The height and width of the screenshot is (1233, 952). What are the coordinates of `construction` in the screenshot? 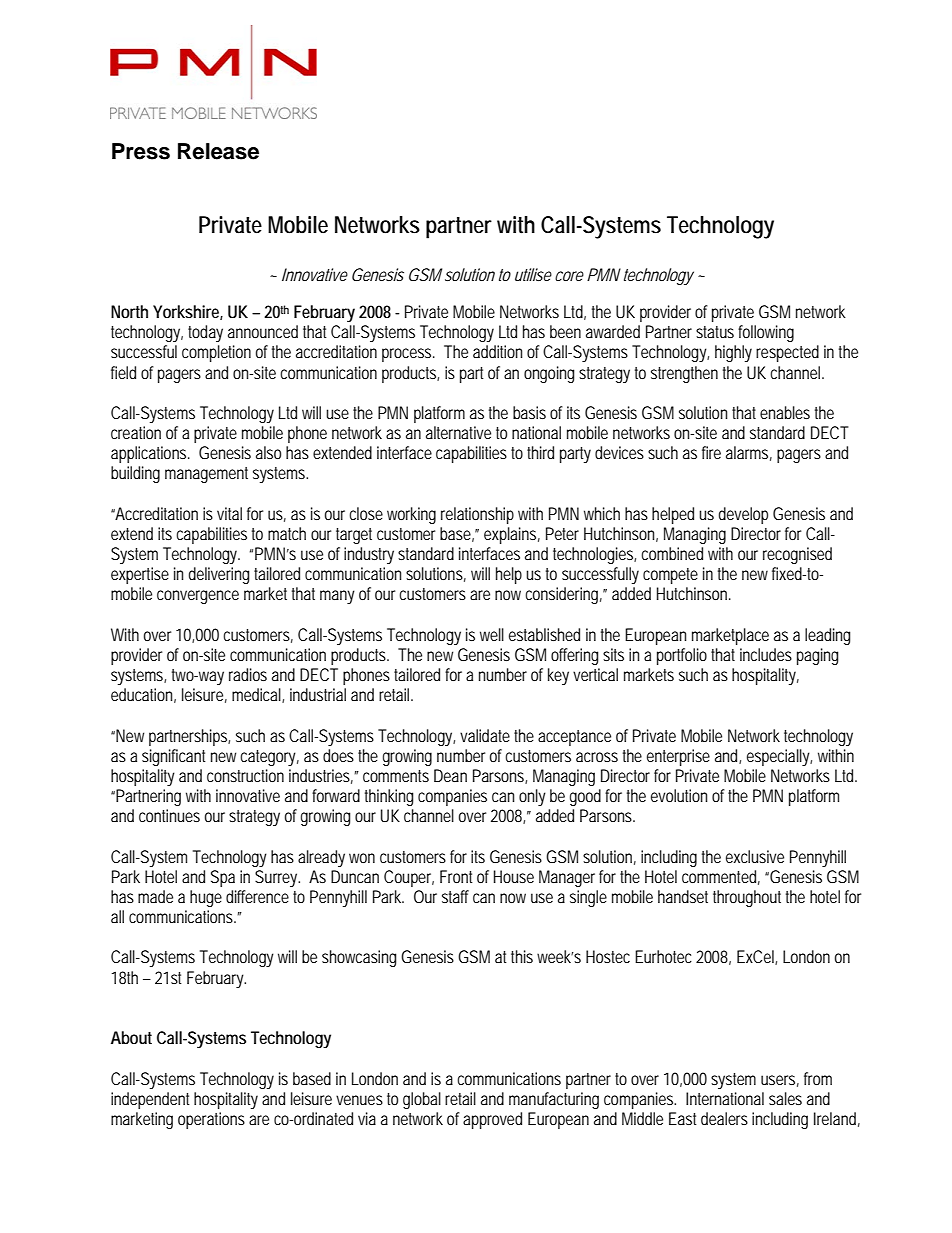 It's located at (245, 775).
